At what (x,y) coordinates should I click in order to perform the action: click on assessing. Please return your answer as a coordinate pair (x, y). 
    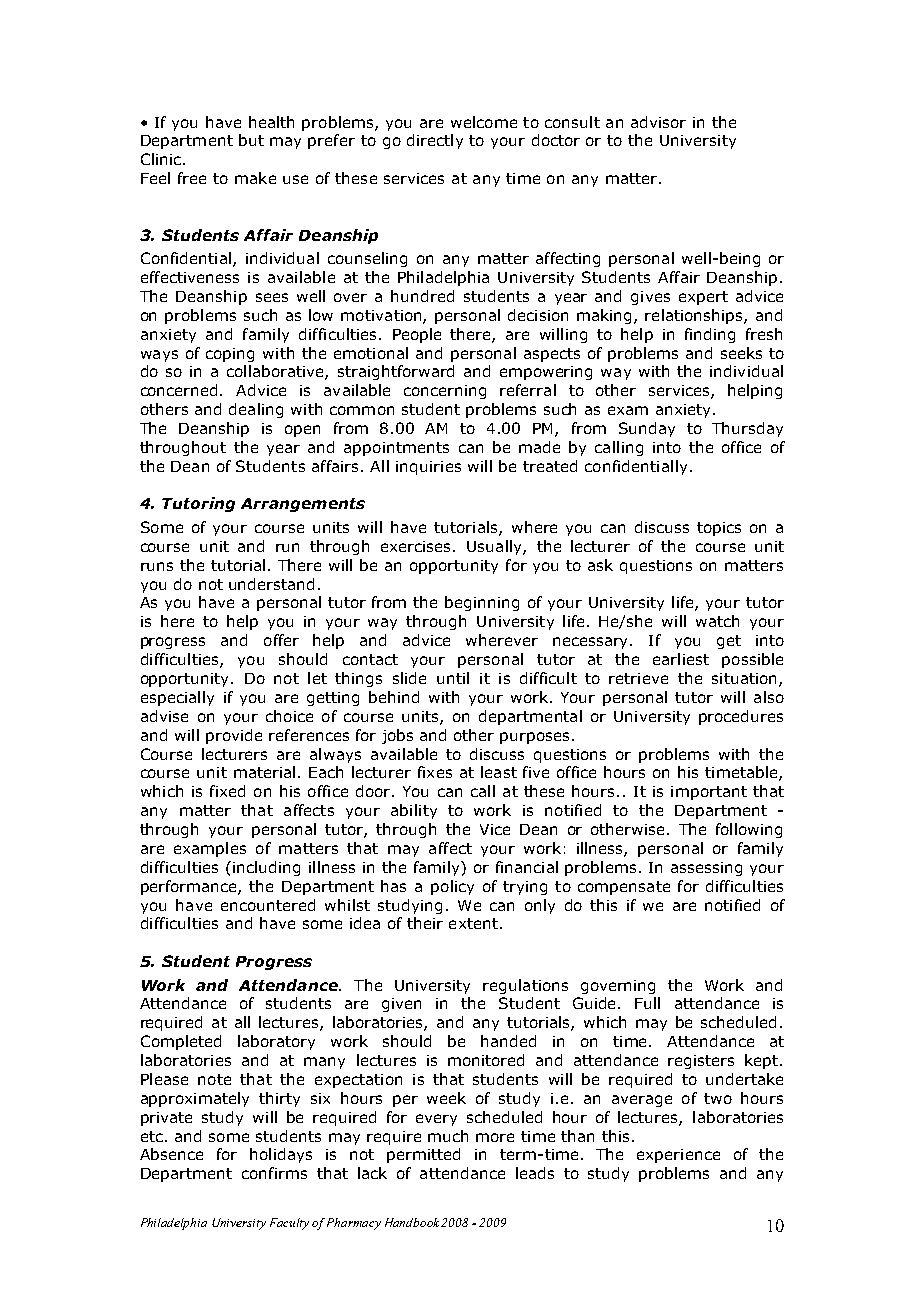
    Looking at the image, I should click on (706, 869).
